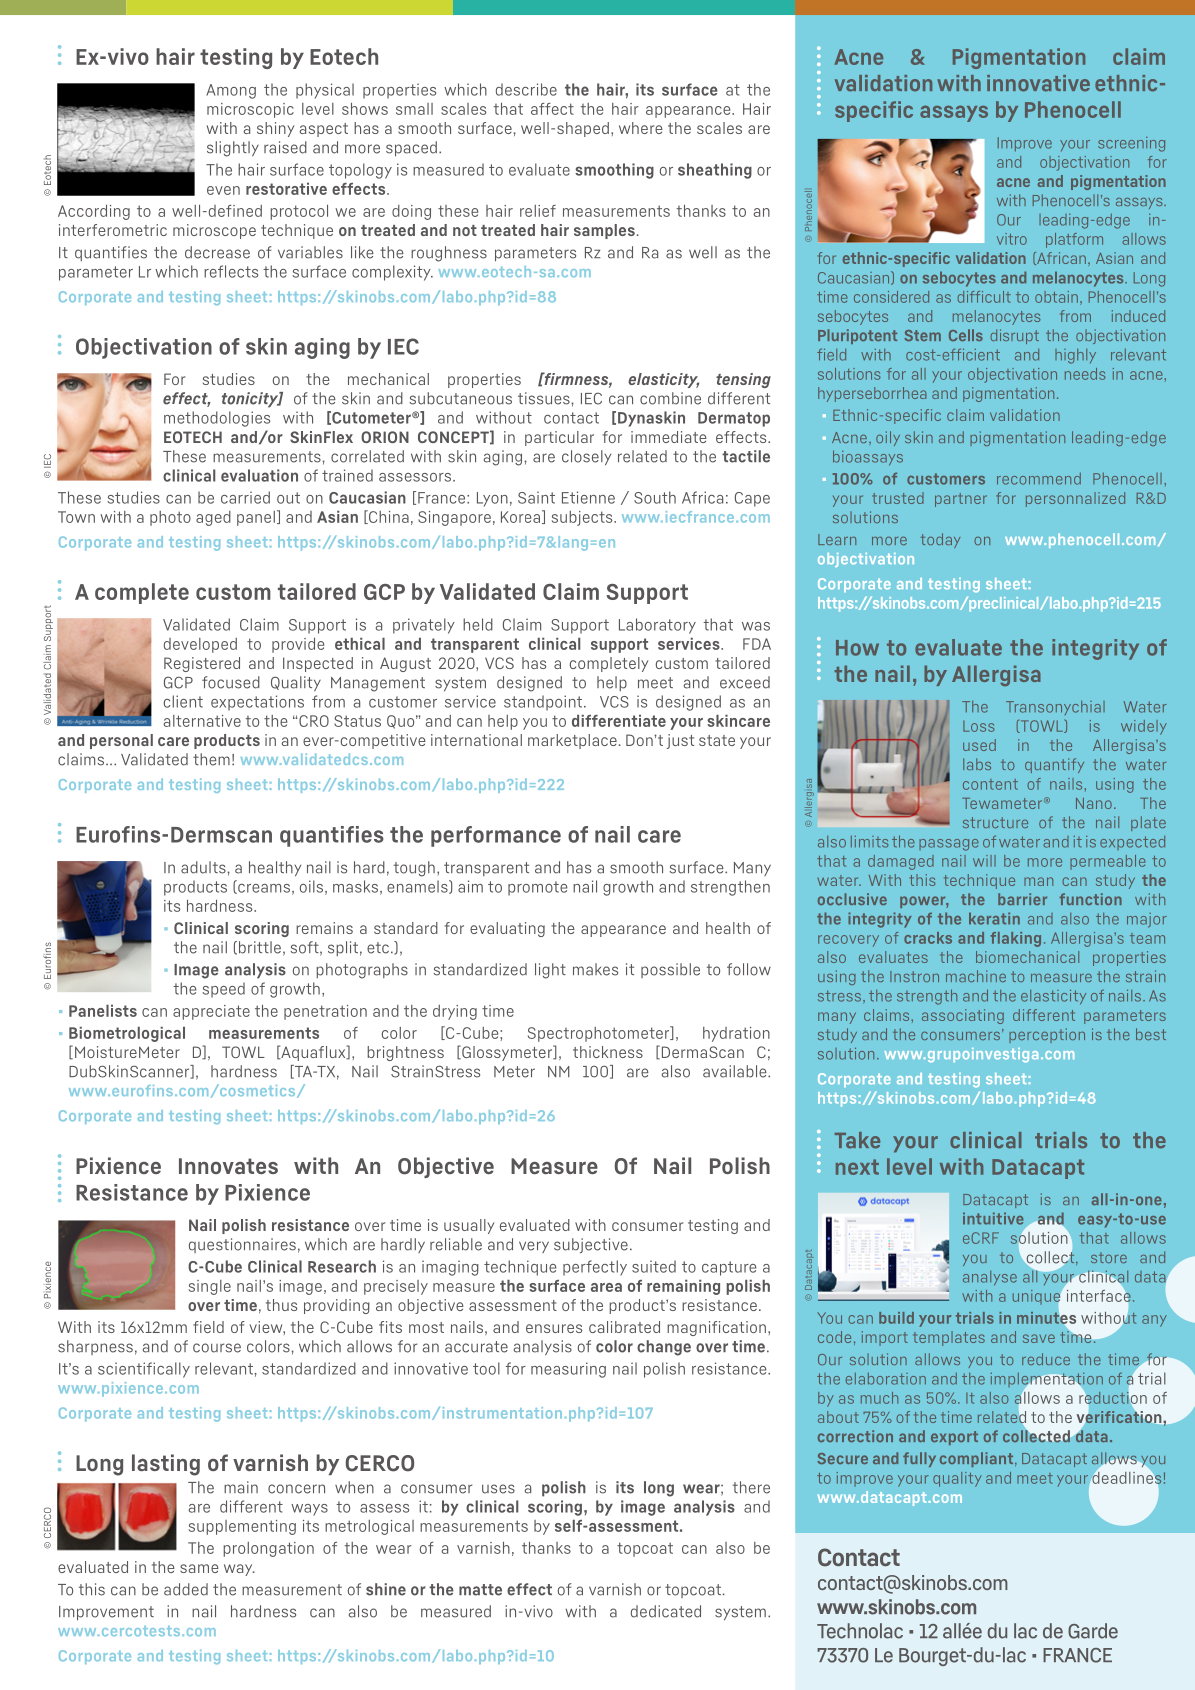 The width and height of the page is (1195, 1690). I want to click on alternative, so click(202, 721).
